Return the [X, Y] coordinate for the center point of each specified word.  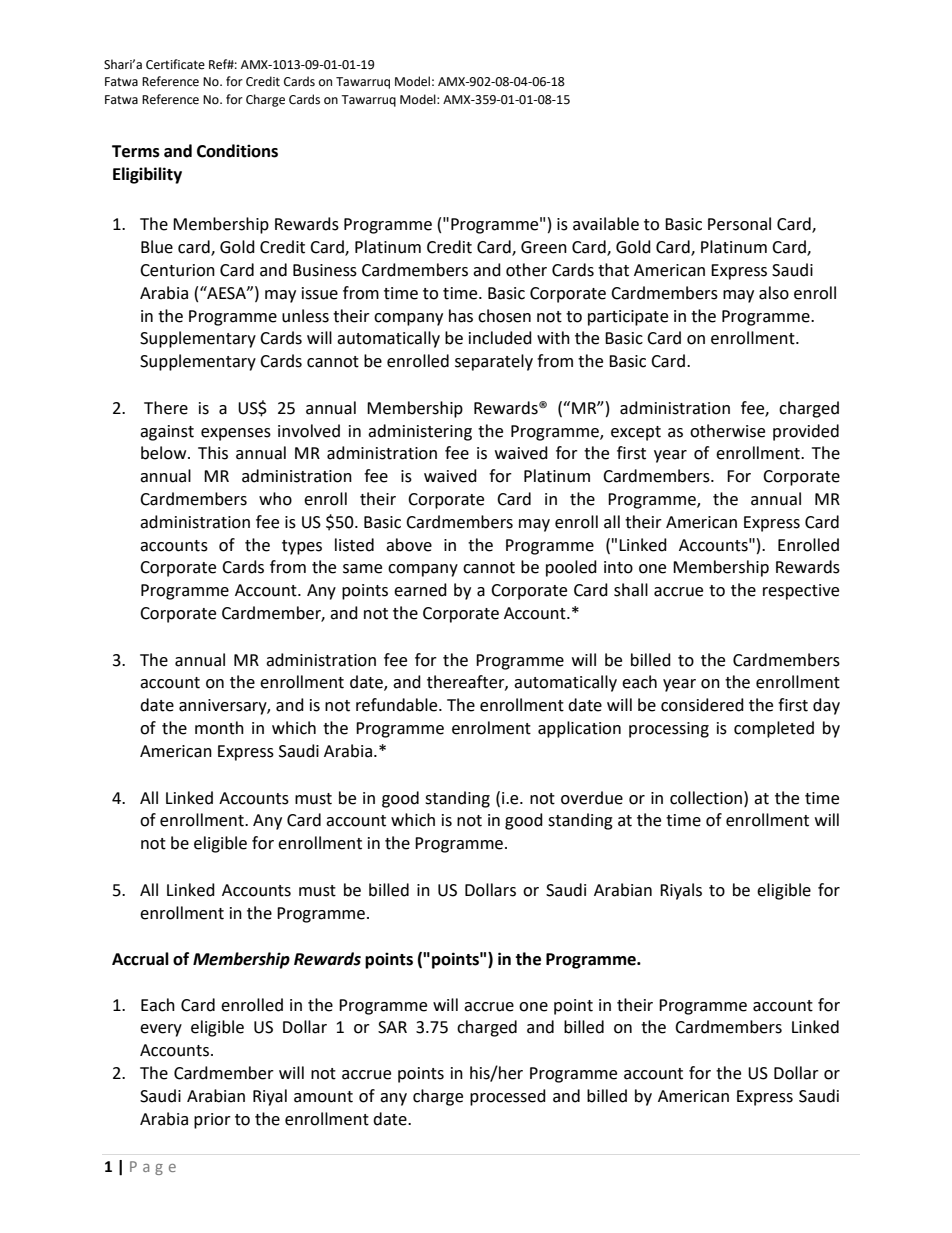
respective [801, 592]
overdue [592, 798]
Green [544, 247]
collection [707, 798]
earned [420, 590]
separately [494, 362]
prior [212, 1121]
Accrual [140, 959]
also [774, 293]
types [302, 547]
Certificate [175, 64]
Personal [739, 224]
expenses [236, 434]
